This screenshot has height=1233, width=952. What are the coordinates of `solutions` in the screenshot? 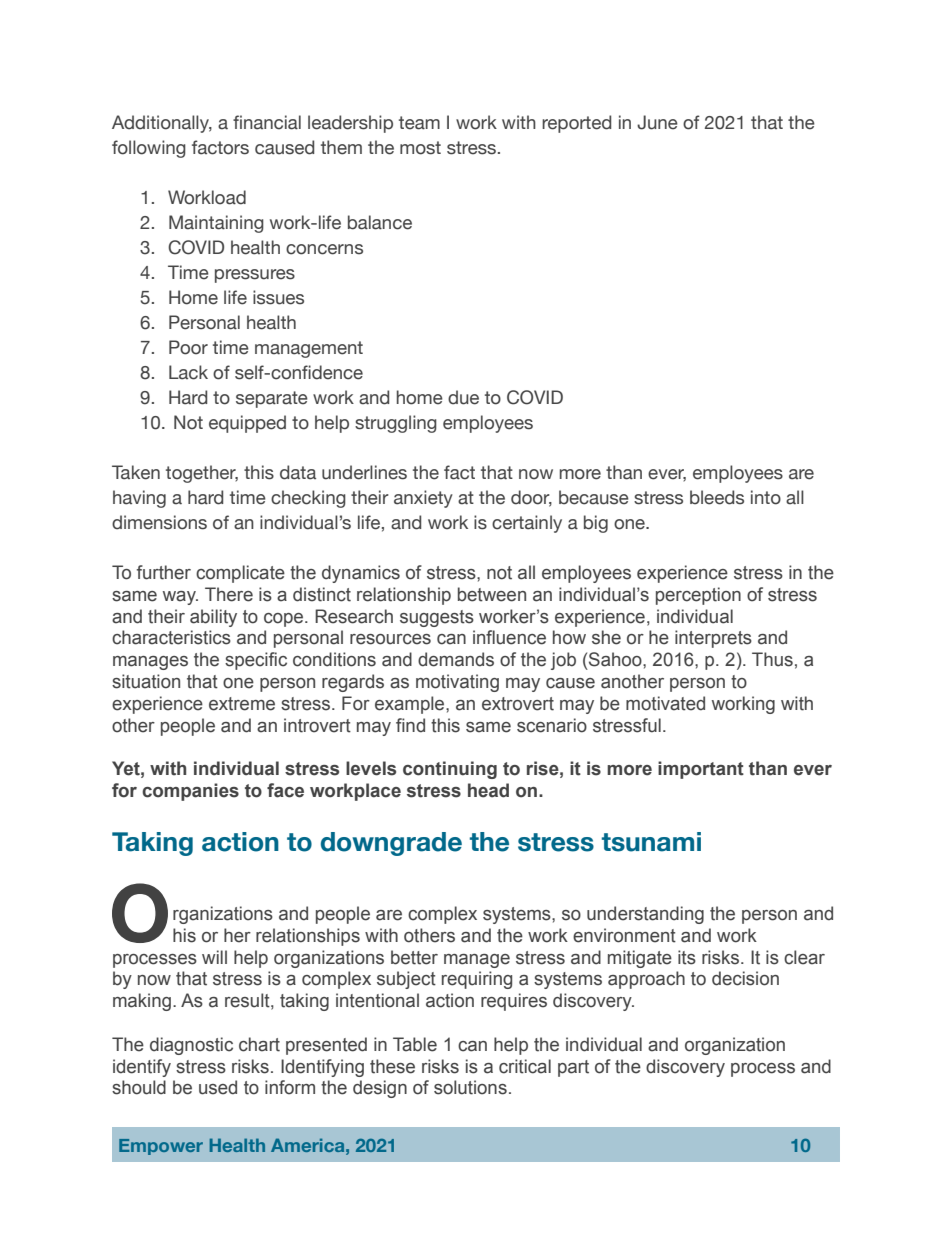 It's located at (470, 1087).
